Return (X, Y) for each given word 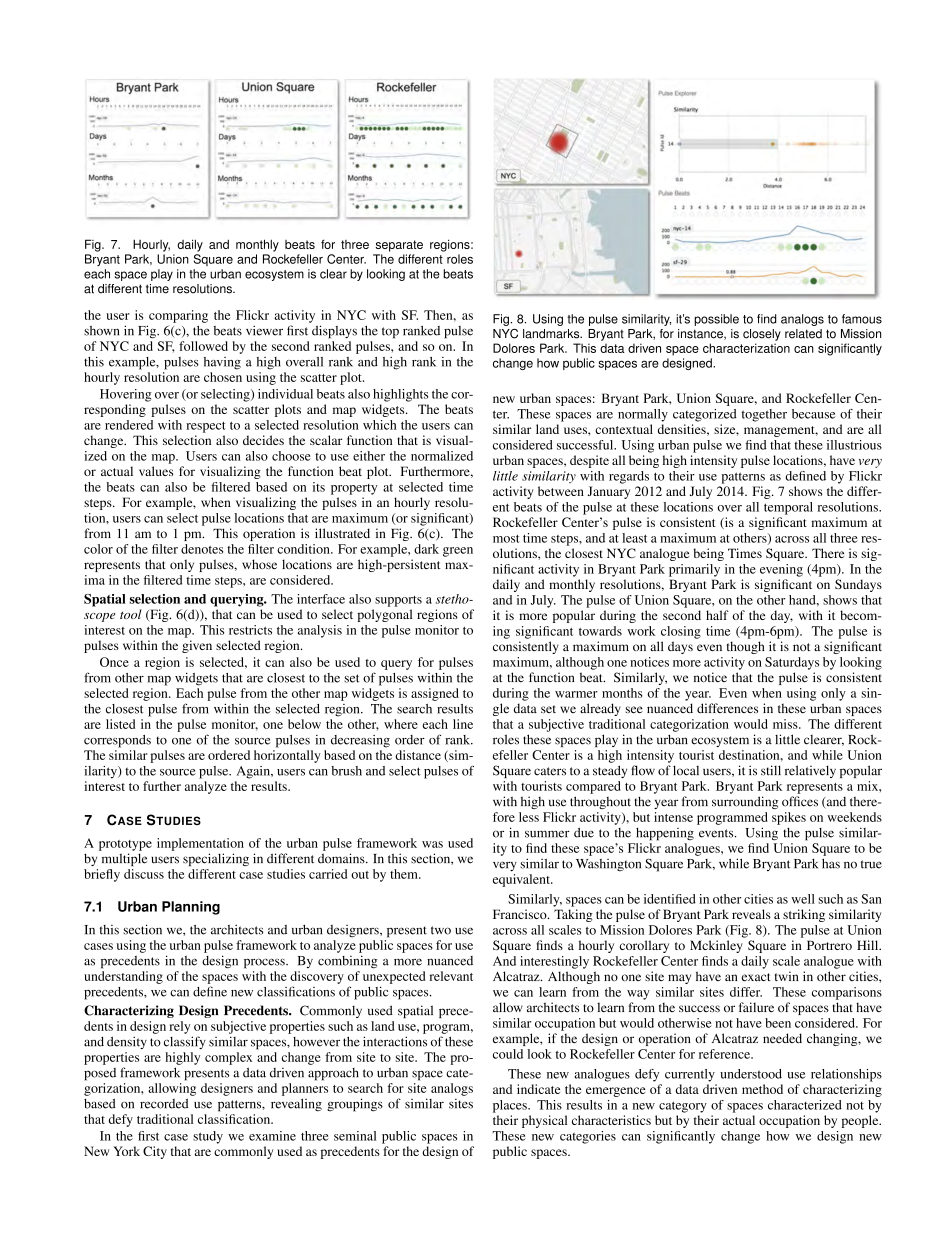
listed (120, 724)
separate (399, 246)
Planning (191, 908)
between (561, 491)
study (208, 1137)
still (771, 770)
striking (804, 915)
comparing (178, 316)
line (463, 724)
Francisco (521, 914)
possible (716, 320)
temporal (788, 508)
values (156, 471)
